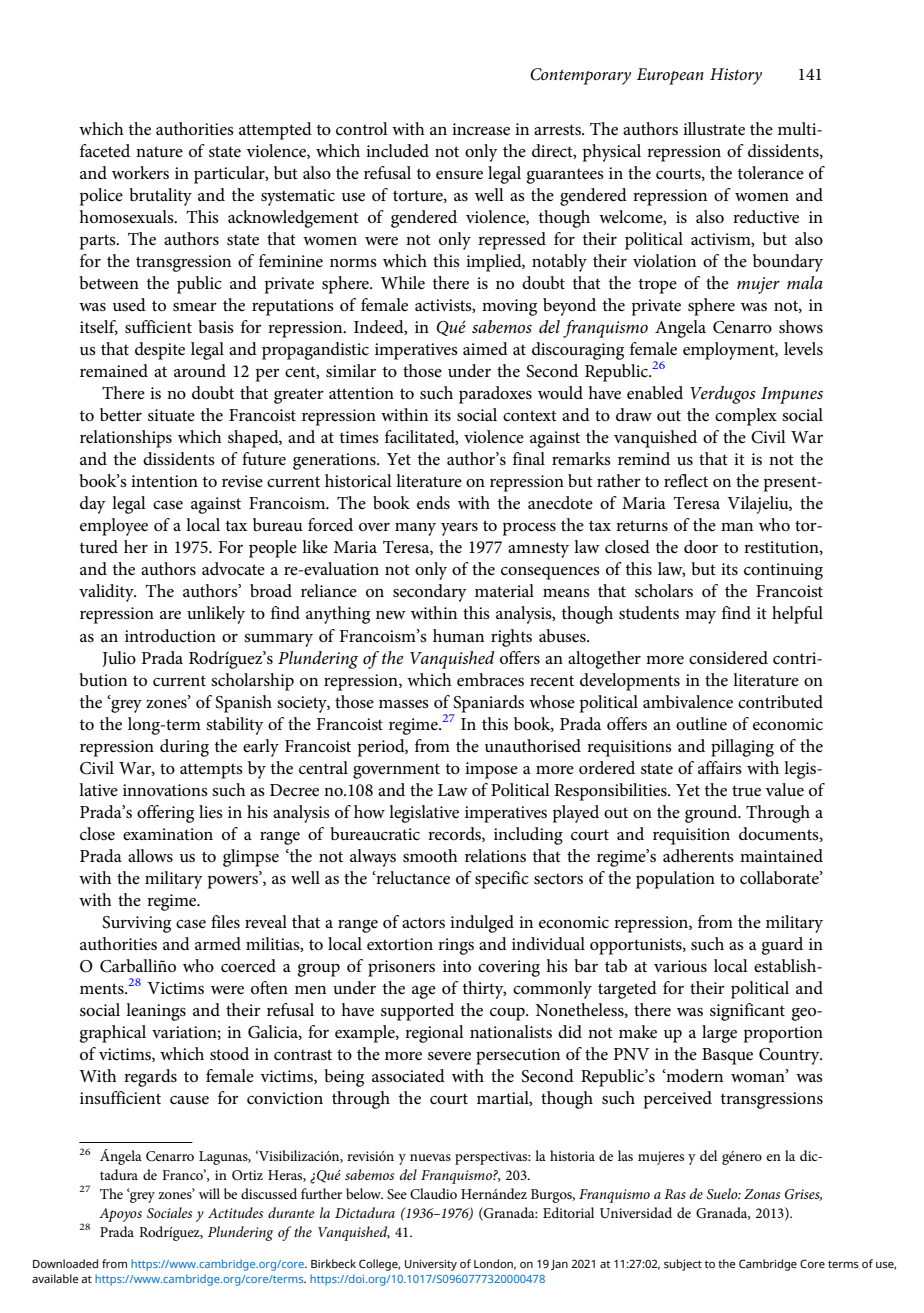 The width and height of the document is (924, 1313). Describe the element at coordinates (119, 659) in the document. I see `Julio` at that location.
